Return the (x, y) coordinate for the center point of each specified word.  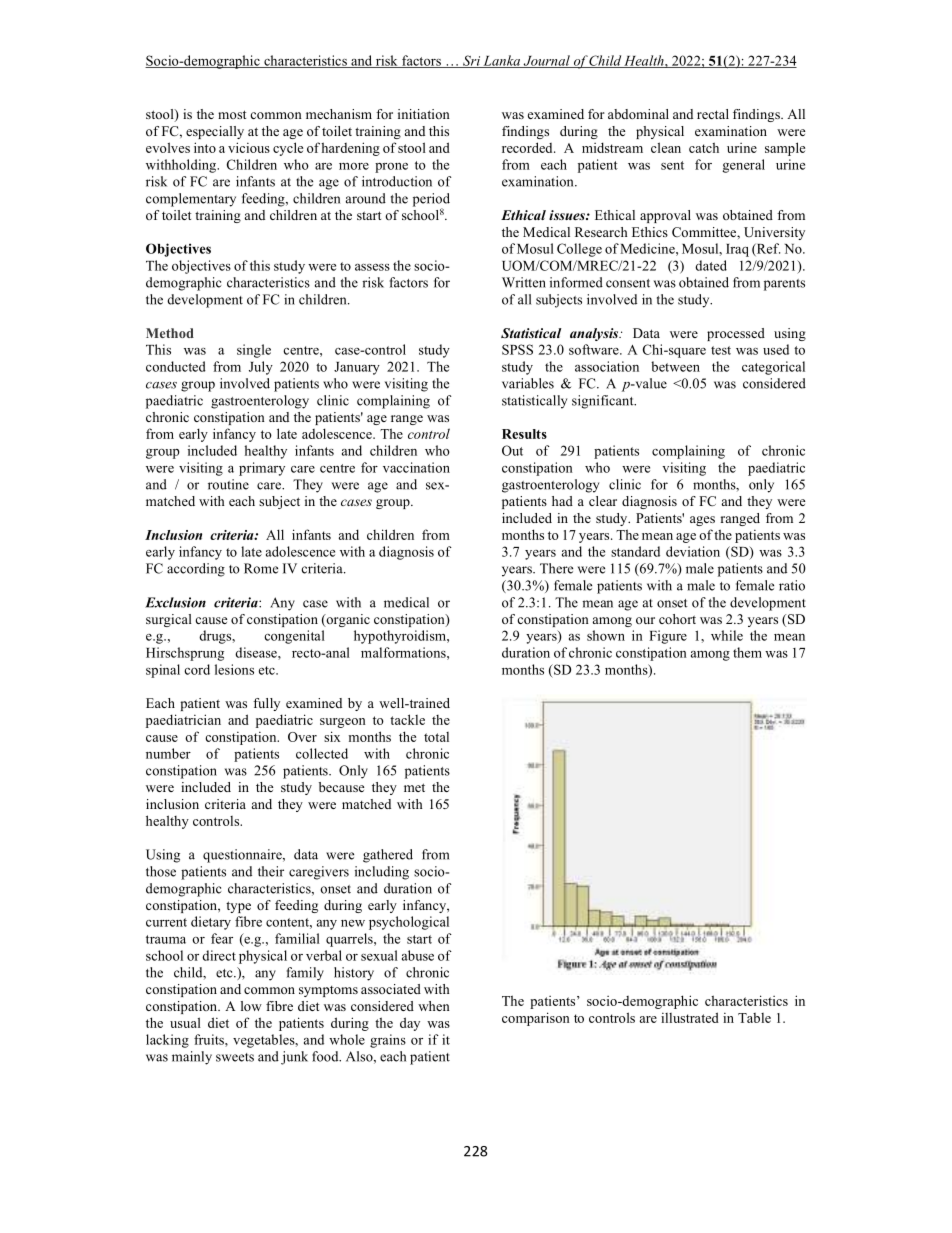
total (436, 737)
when (434, 1006)
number (168, 753)
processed (736, 334)
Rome (261, 568)
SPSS (517, 349)
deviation (693, 551)
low (251, 1006)
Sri (471, 61)
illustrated (690, 1017)
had (562, 501)
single (254, 351)
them (747, 652)
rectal (713, 114)
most (232, 114)
